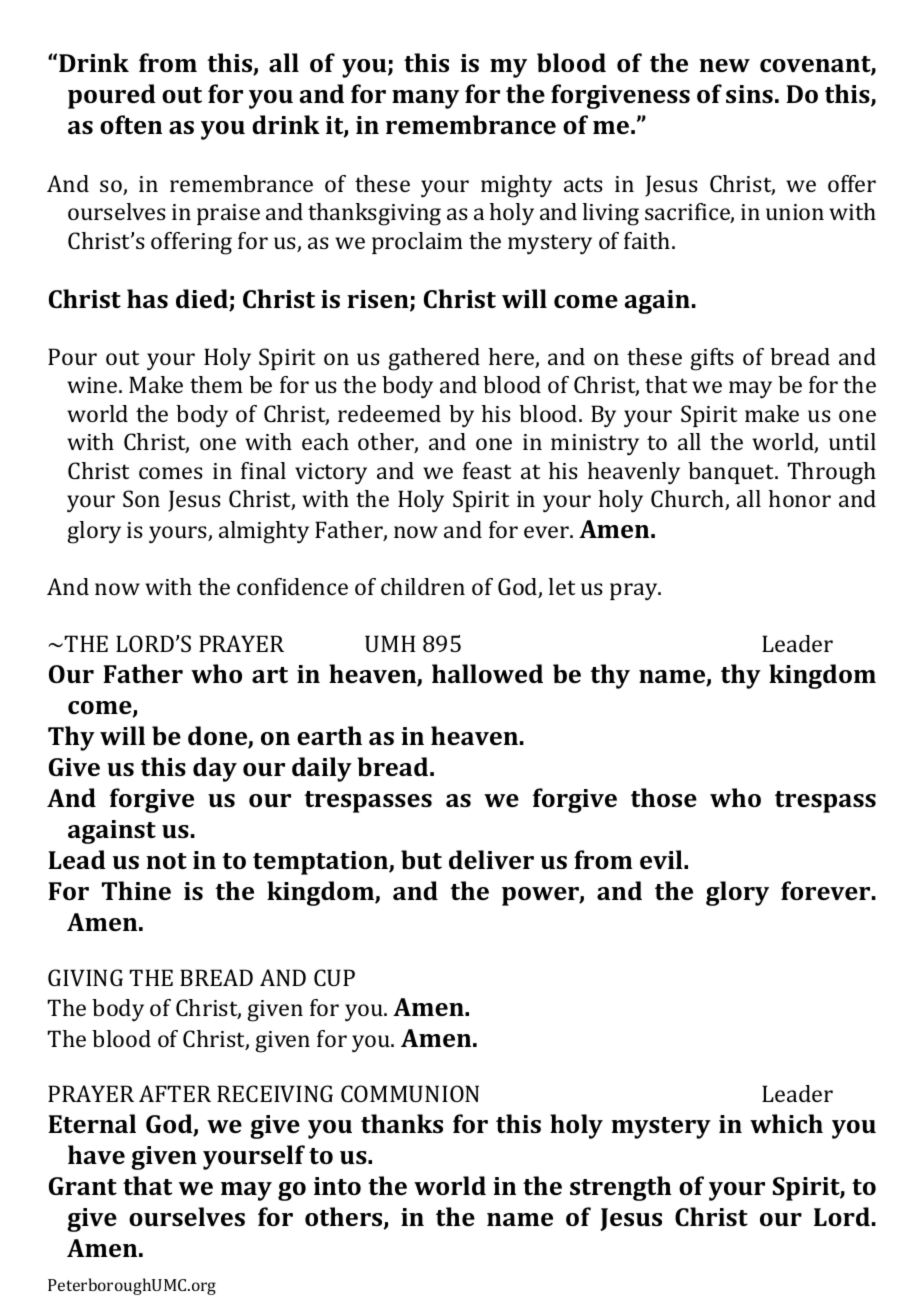 This screenshot has width=924, height=1313. Describe the element at coordinates (131, 124) in the screenshot. I see `often` at that location.
